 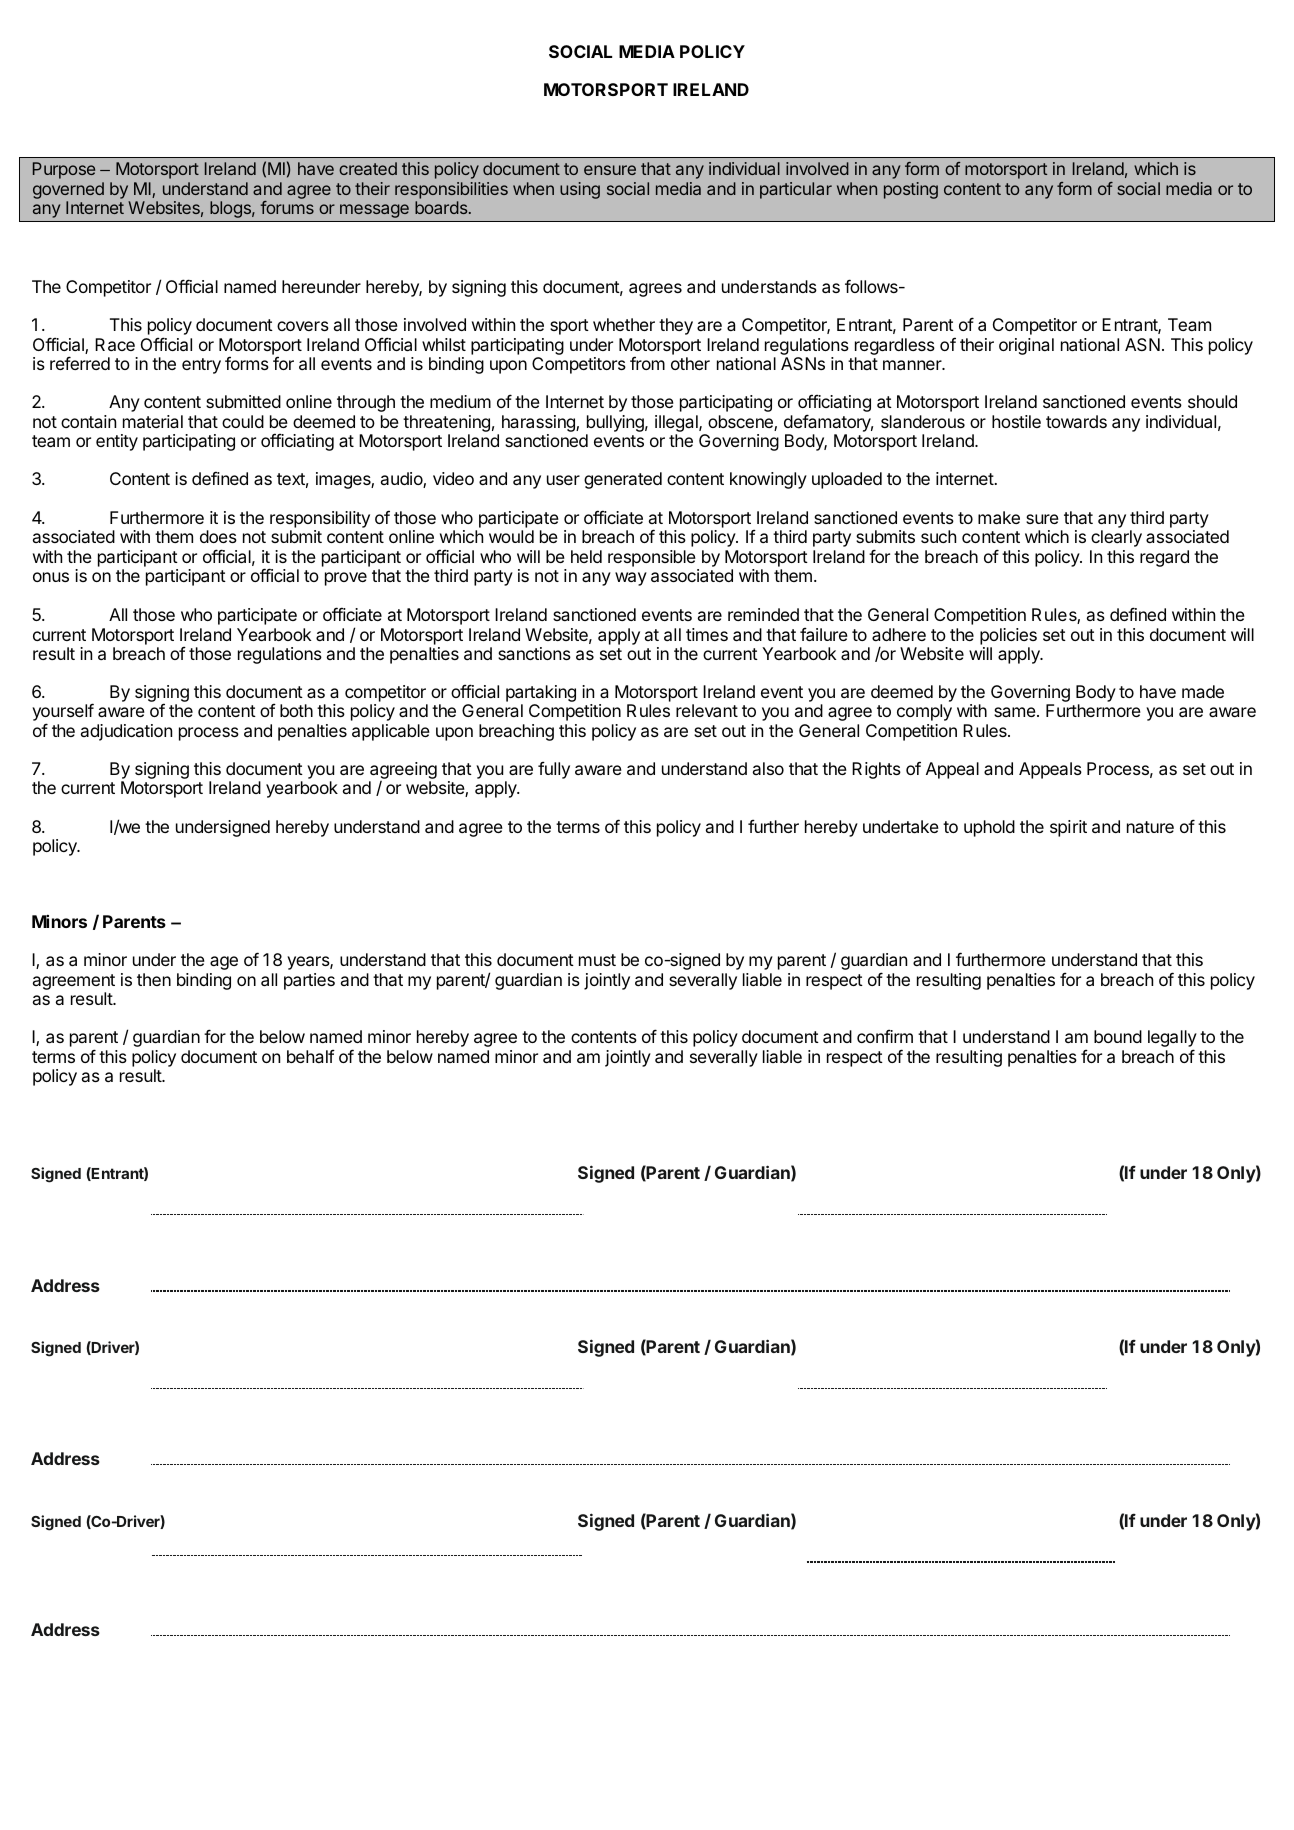 What do you see at coordinates (287, 207) in the screenshot?
I see `forums` at bounding box center [287, 207].
